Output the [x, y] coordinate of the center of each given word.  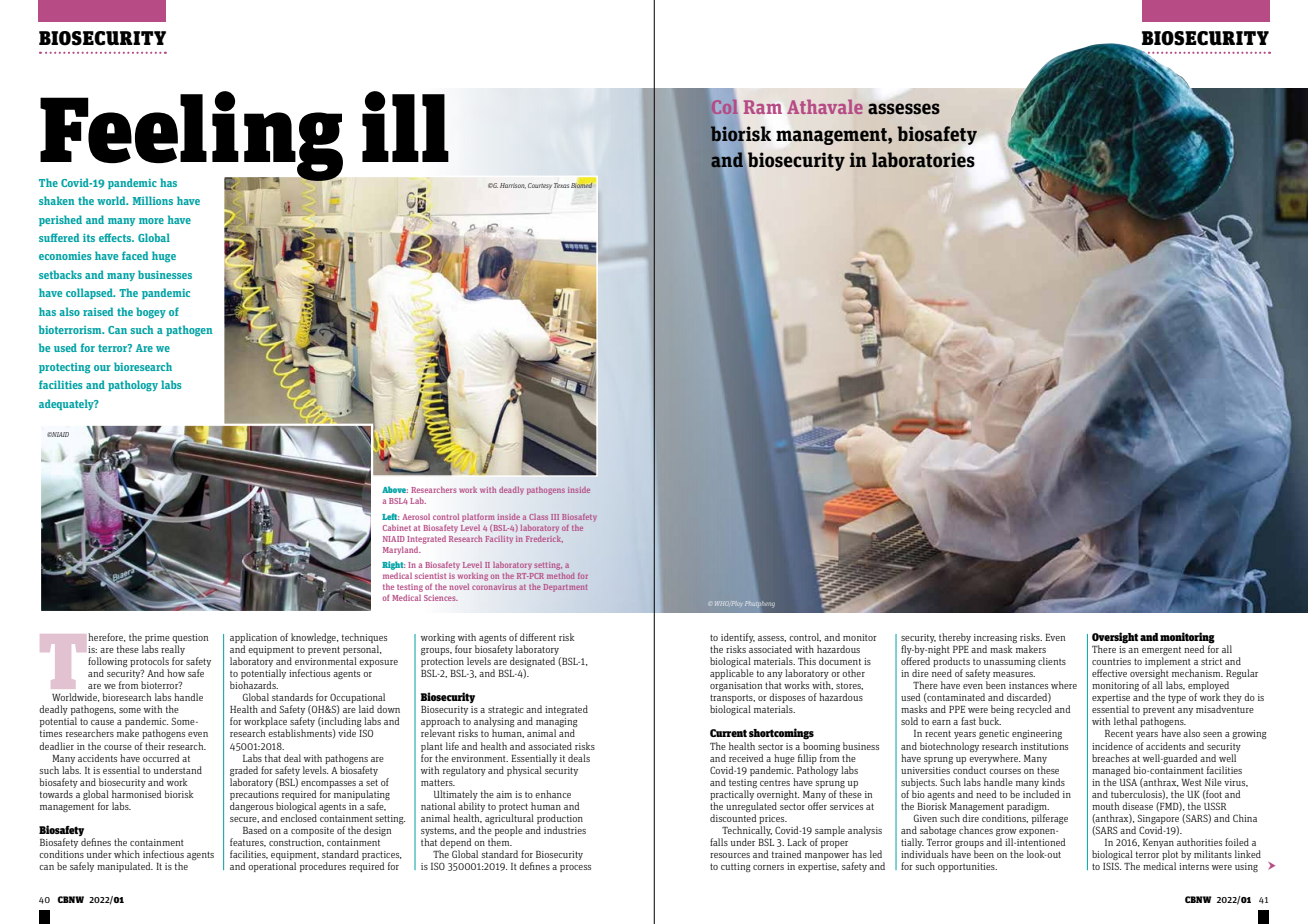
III [555, 517]
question [190, 638]
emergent [1161, 652]
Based [255, 830]
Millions [152, 200]
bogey [151, 313]
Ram [763, 107]
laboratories [923, 160]
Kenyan [1158, 845]
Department [565, 588]
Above [395, 489]
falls [719, 842]
